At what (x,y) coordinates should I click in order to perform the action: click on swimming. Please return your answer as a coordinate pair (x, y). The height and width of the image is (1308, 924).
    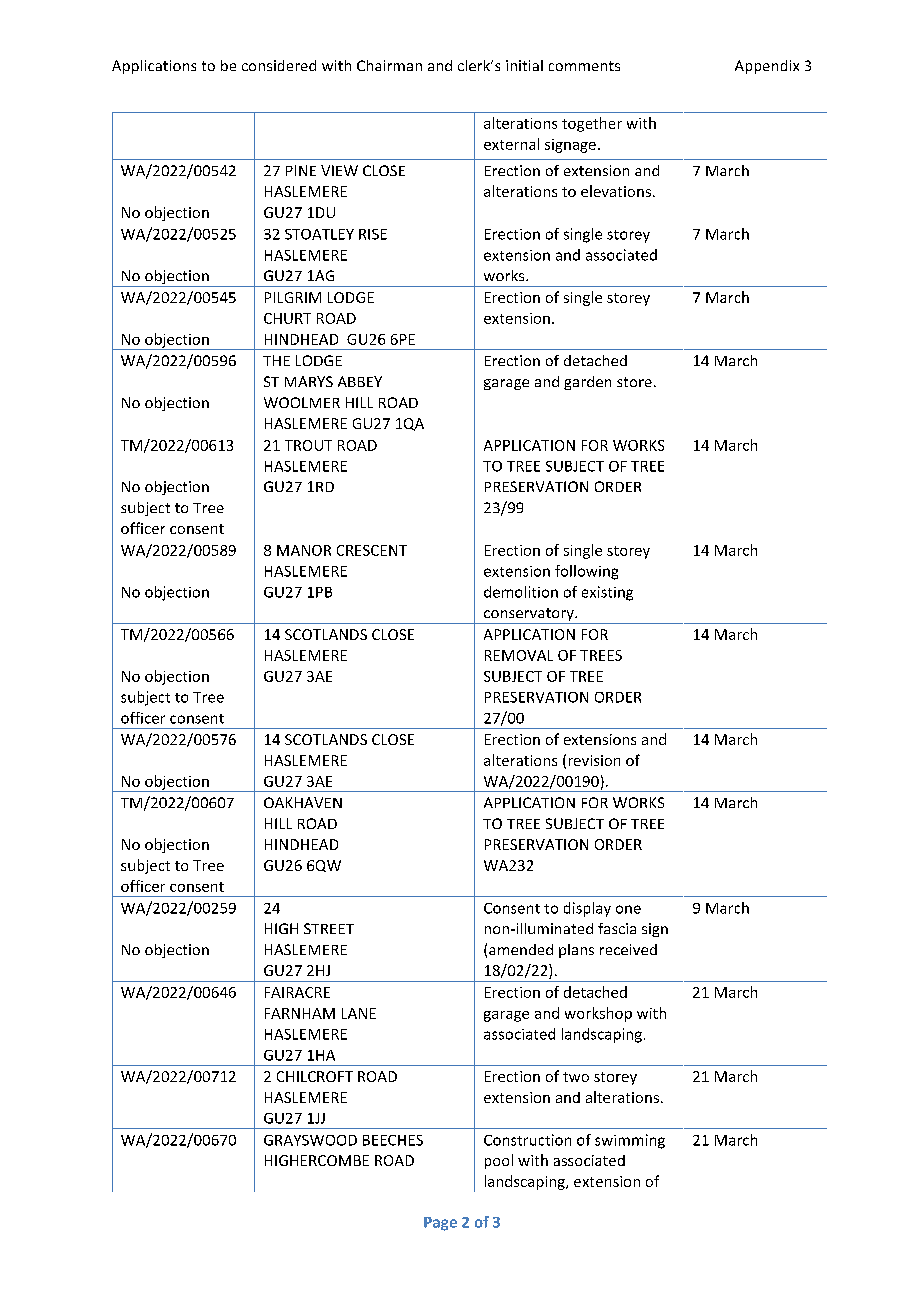
    Looking at the image, I should click on (630, 1141).
